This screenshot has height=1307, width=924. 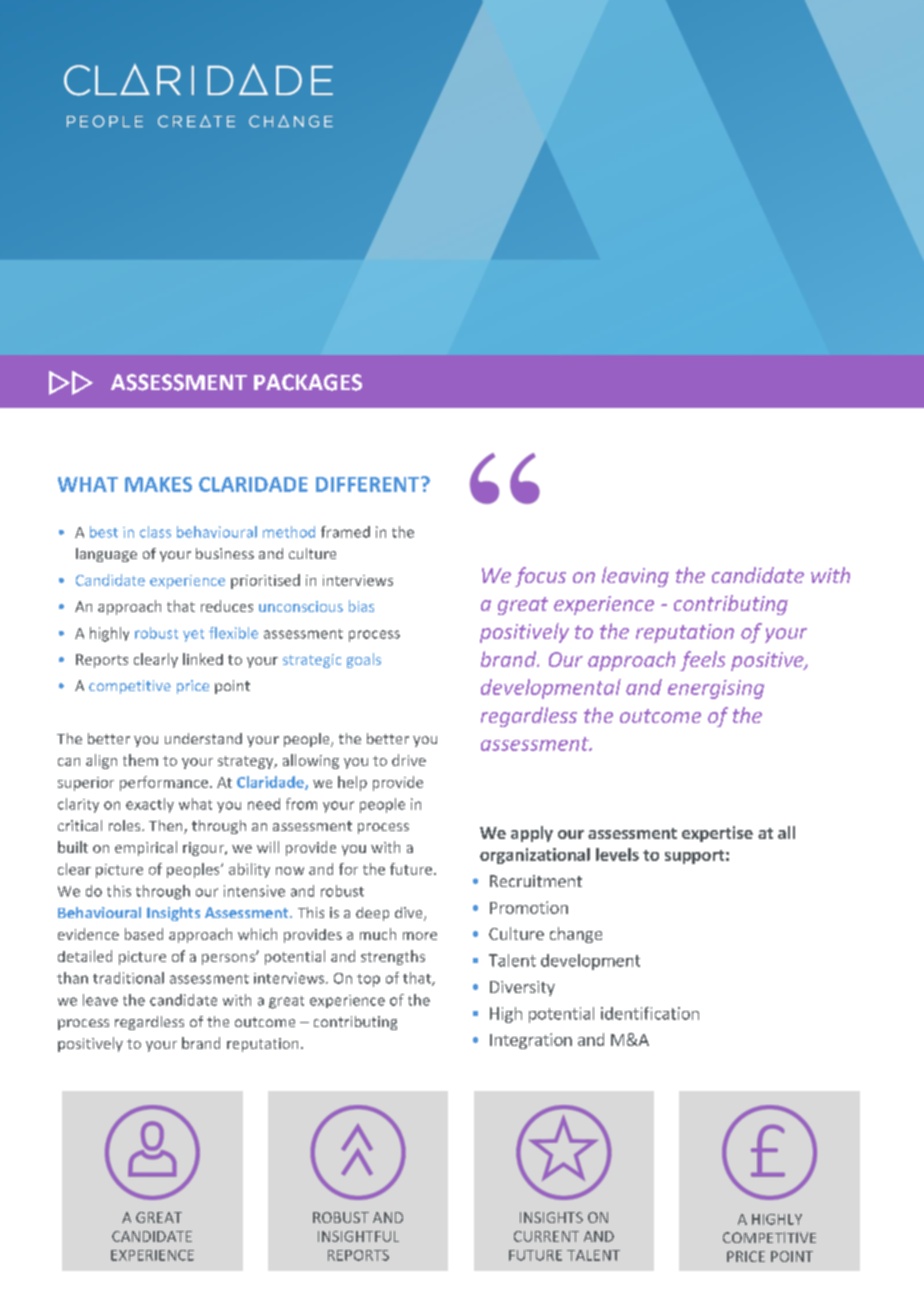 What do you see at coordinates (308, 382) in the screenshot?
I see `PACKAGES` at bounding box center [308, 382].
